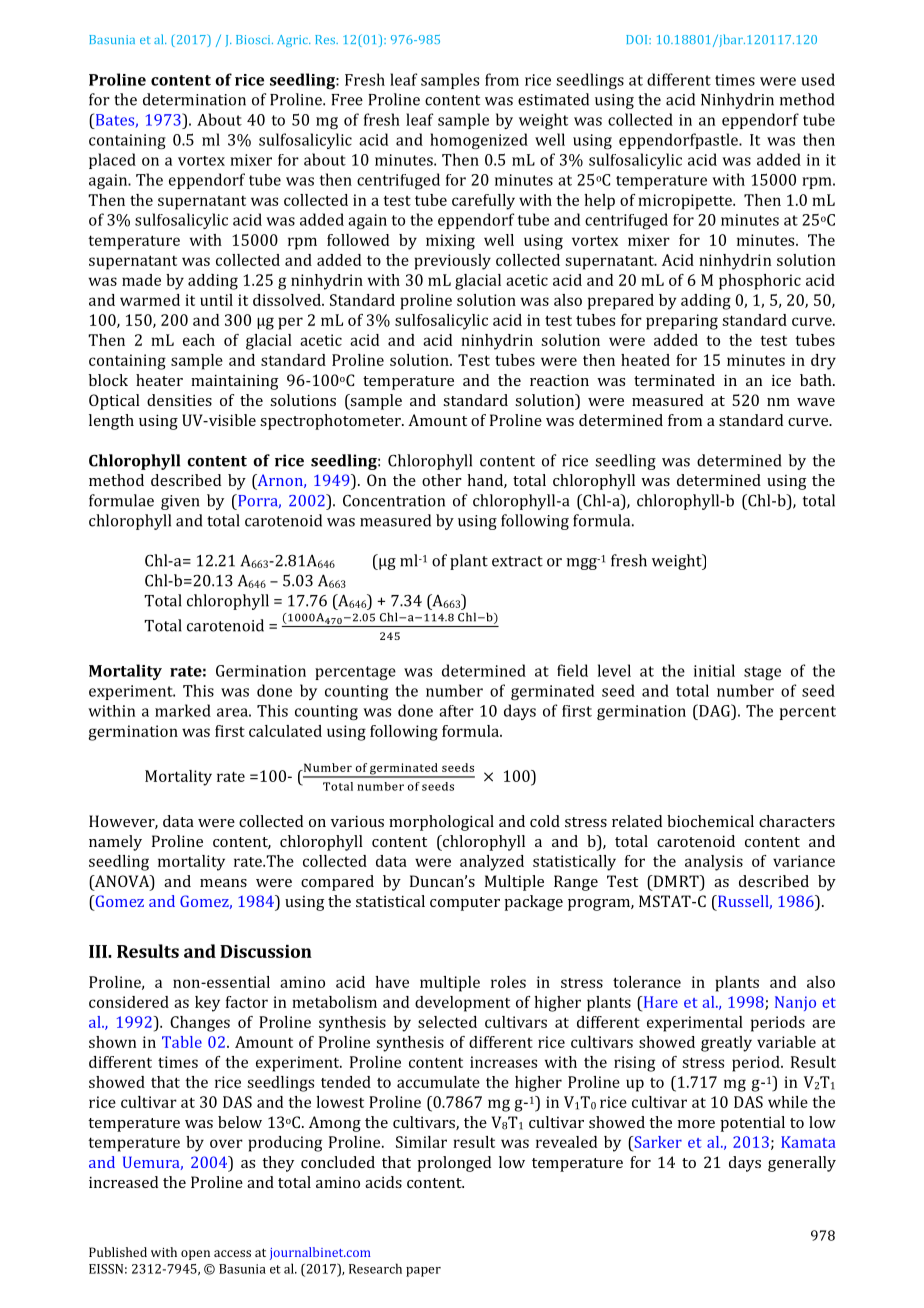 The image size is (924, 1308). What do you see at coordinates (423, 1272) in the image?
I see `paper` at bounding box center [423, 1272].
